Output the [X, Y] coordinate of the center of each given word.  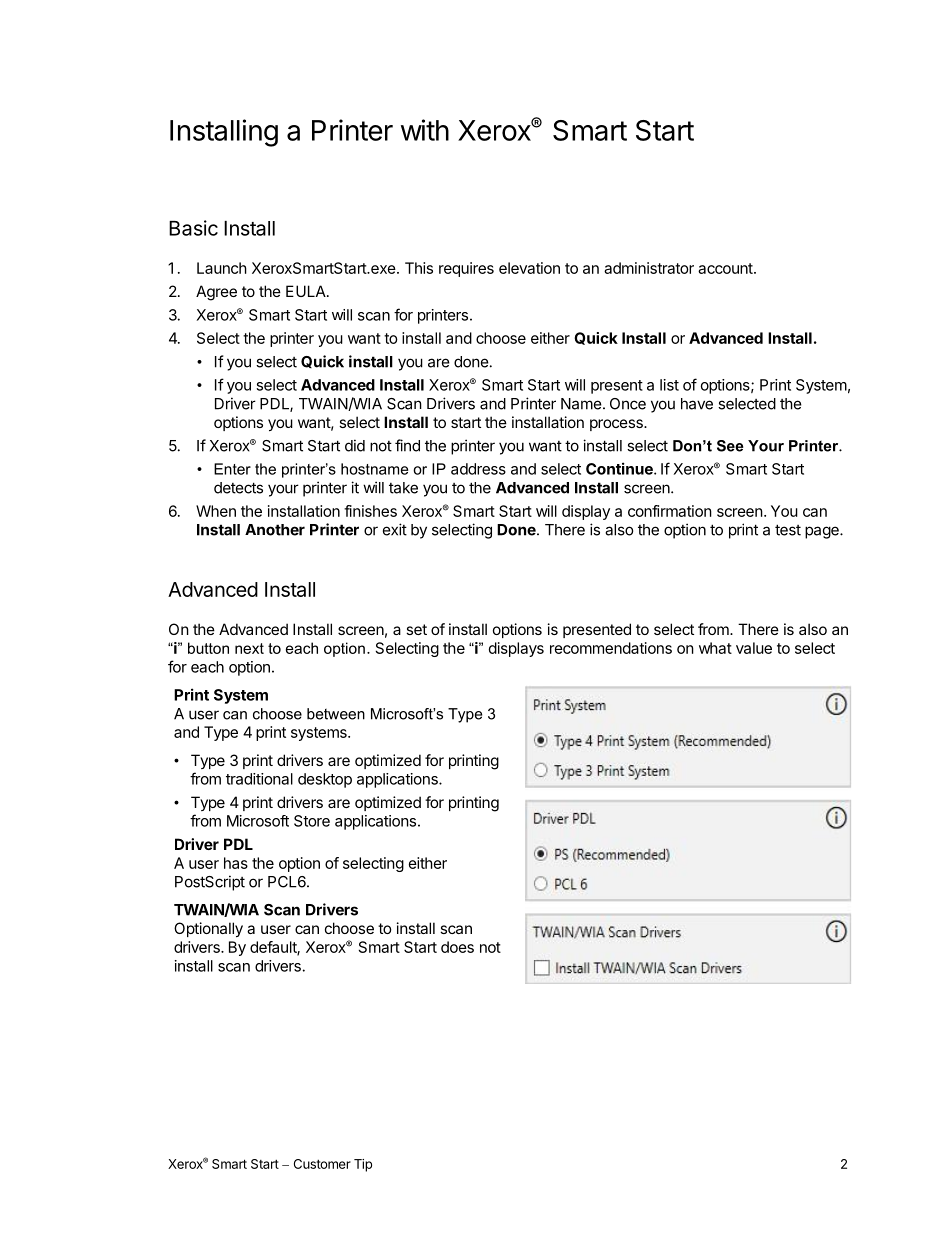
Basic [193, 228]
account [726, 268]
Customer [322, 1164]
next [249, 648]
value [754, 648]
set [416, 629]
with [425, 130]
